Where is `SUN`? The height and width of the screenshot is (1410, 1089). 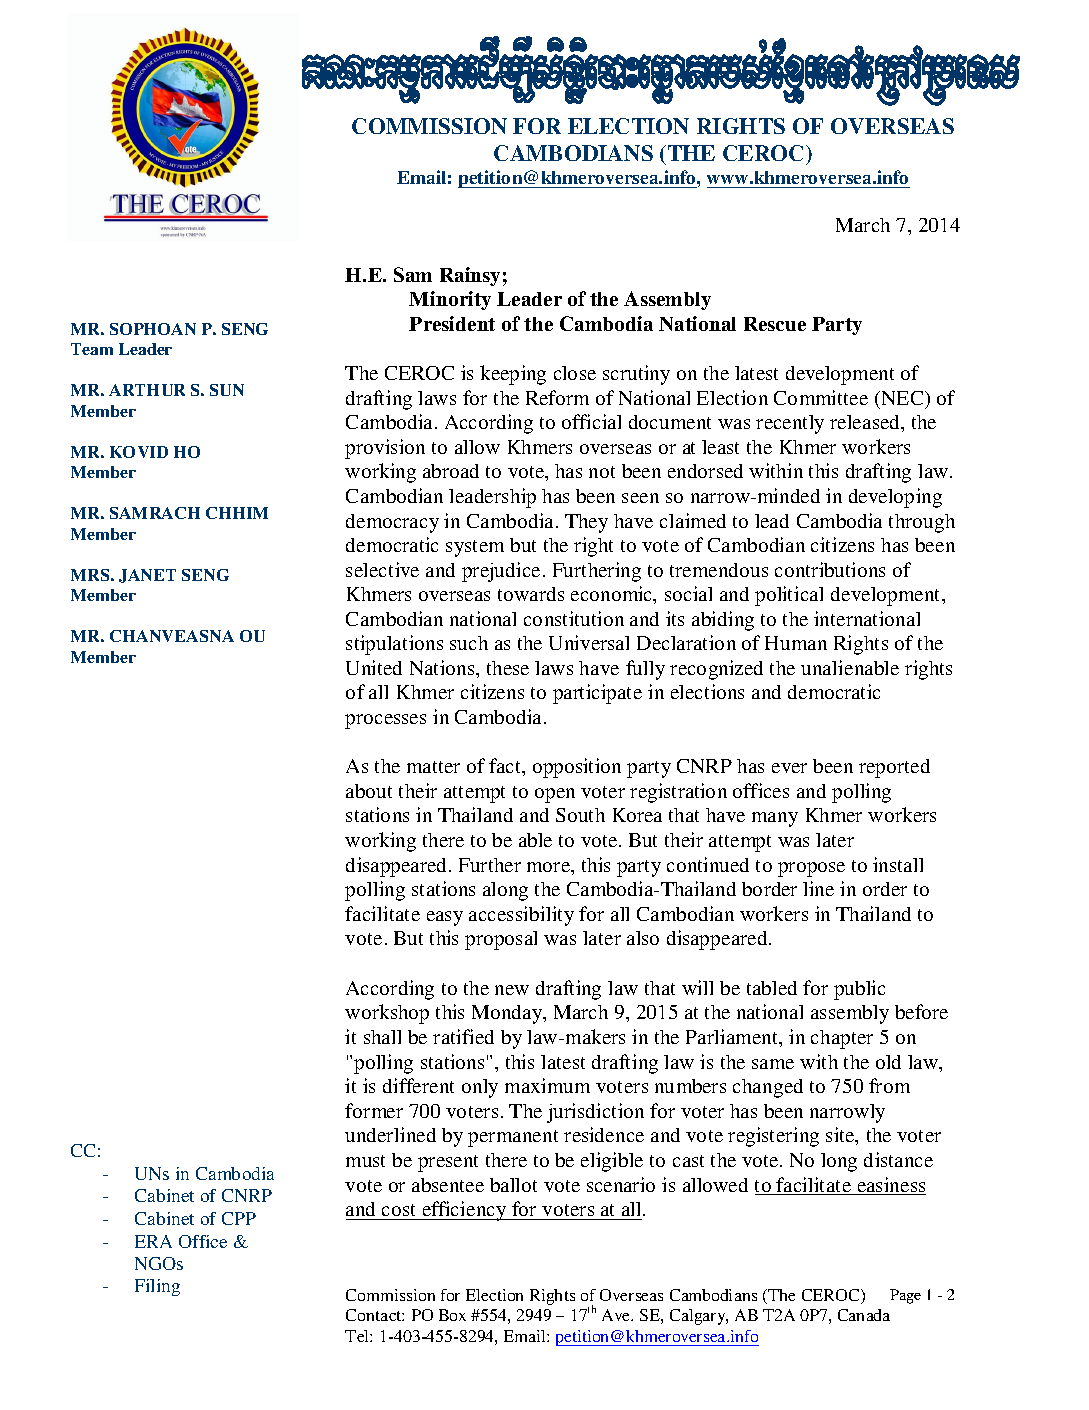
SUN is located at coordinates (227, 390).
